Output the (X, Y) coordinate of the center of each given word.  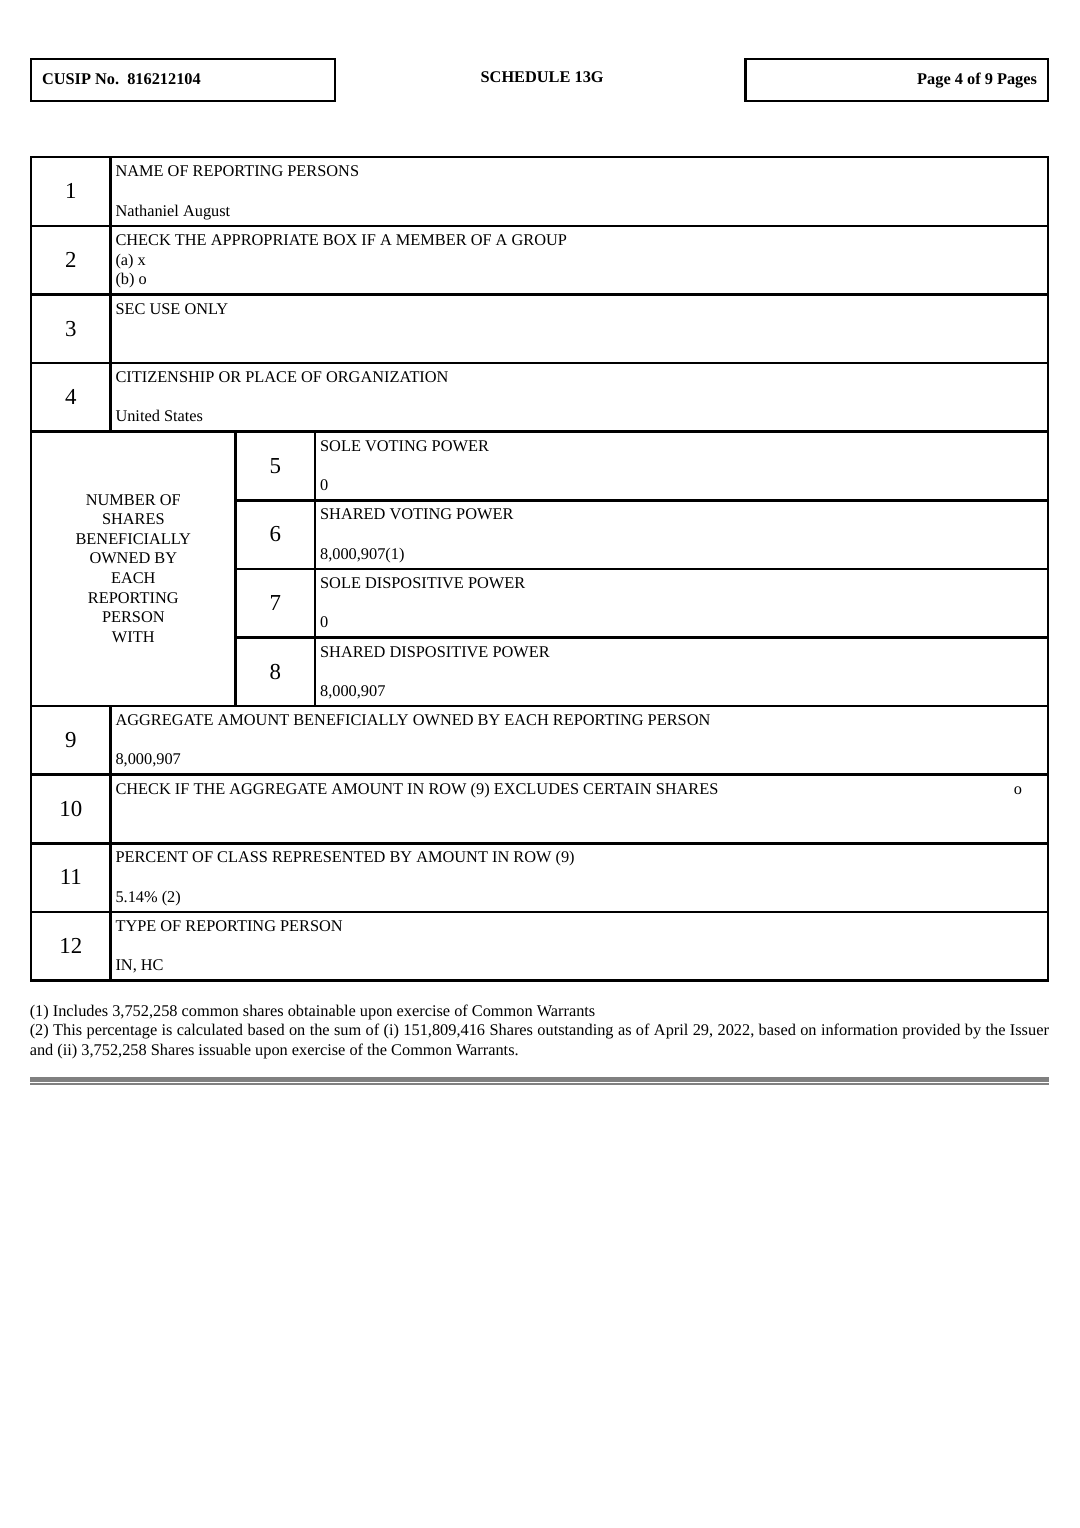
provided (931, 1031)
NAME (139, 170)
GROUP (539, 239)
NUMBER (121, 499)
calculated (210, 1029)
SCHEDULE (525, 76)
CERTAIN (617, 788)
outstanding (575, 1031)
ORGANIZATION (387, 376)
